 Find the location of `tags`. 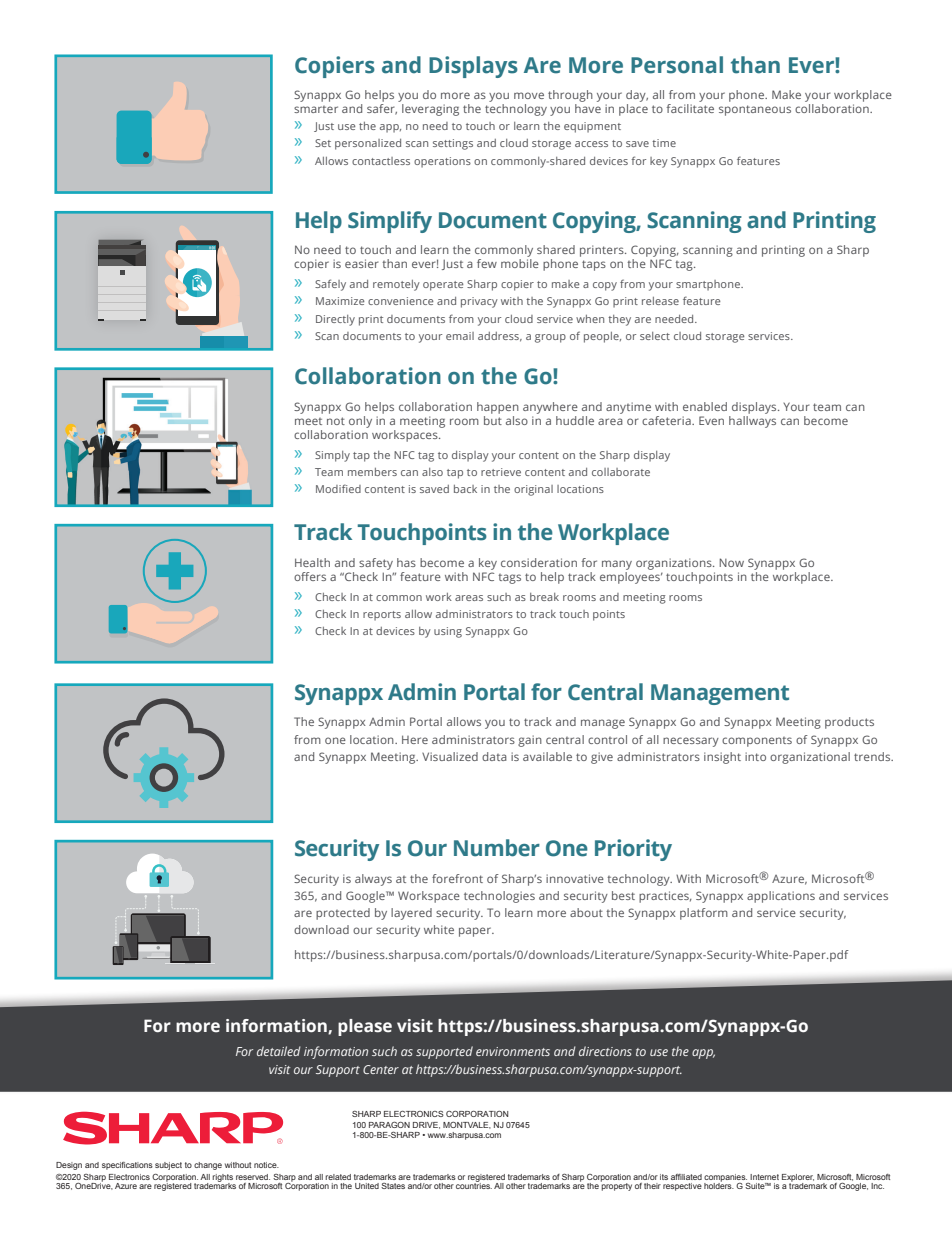

tags is located at coordinates (509, 579).
